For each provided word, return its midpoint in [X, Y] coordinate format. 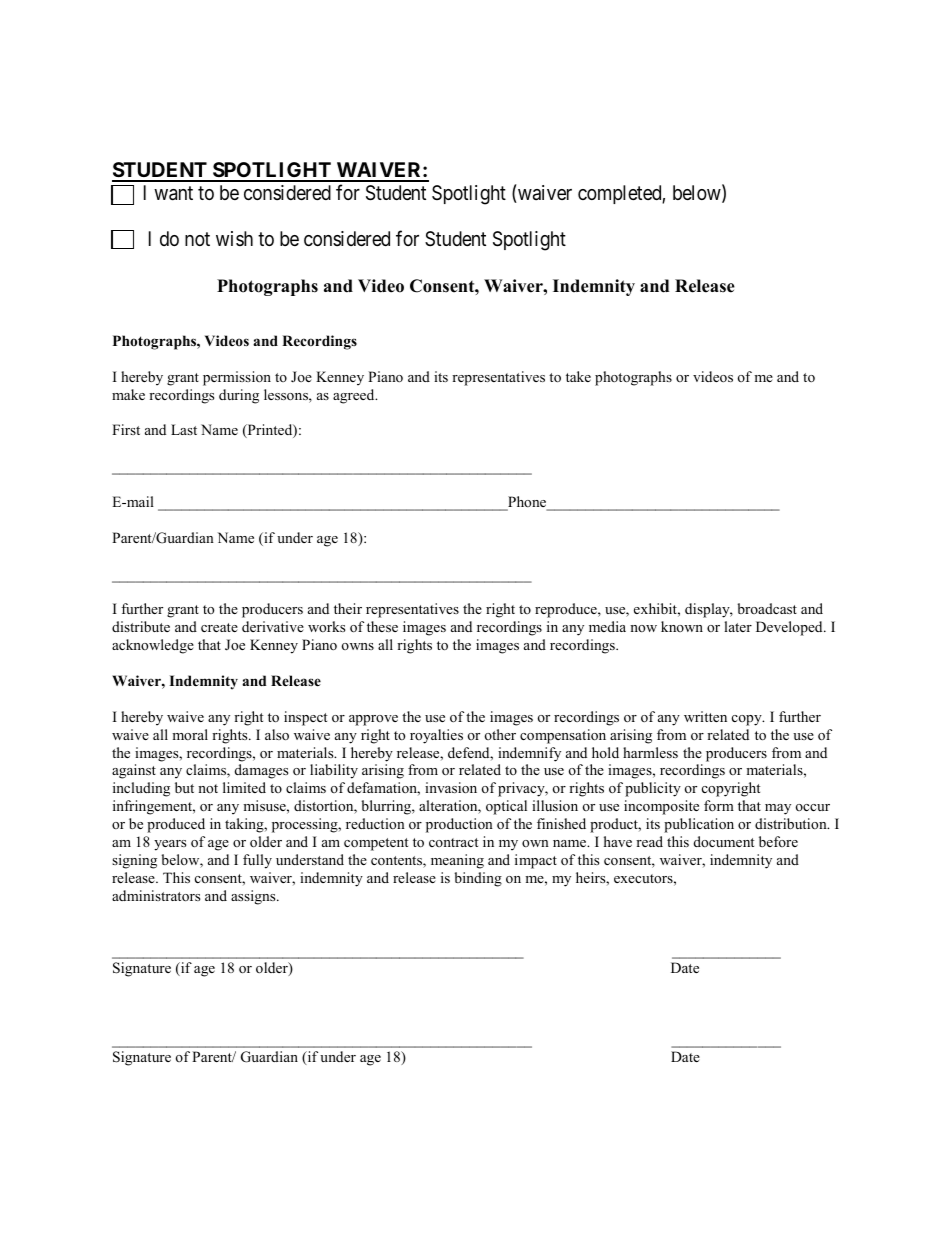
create [219, 627]
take [578, 376]
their [348, 608]
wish [234, 238]
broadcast [767, 608]
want [173, 193]
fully [257, 861]
